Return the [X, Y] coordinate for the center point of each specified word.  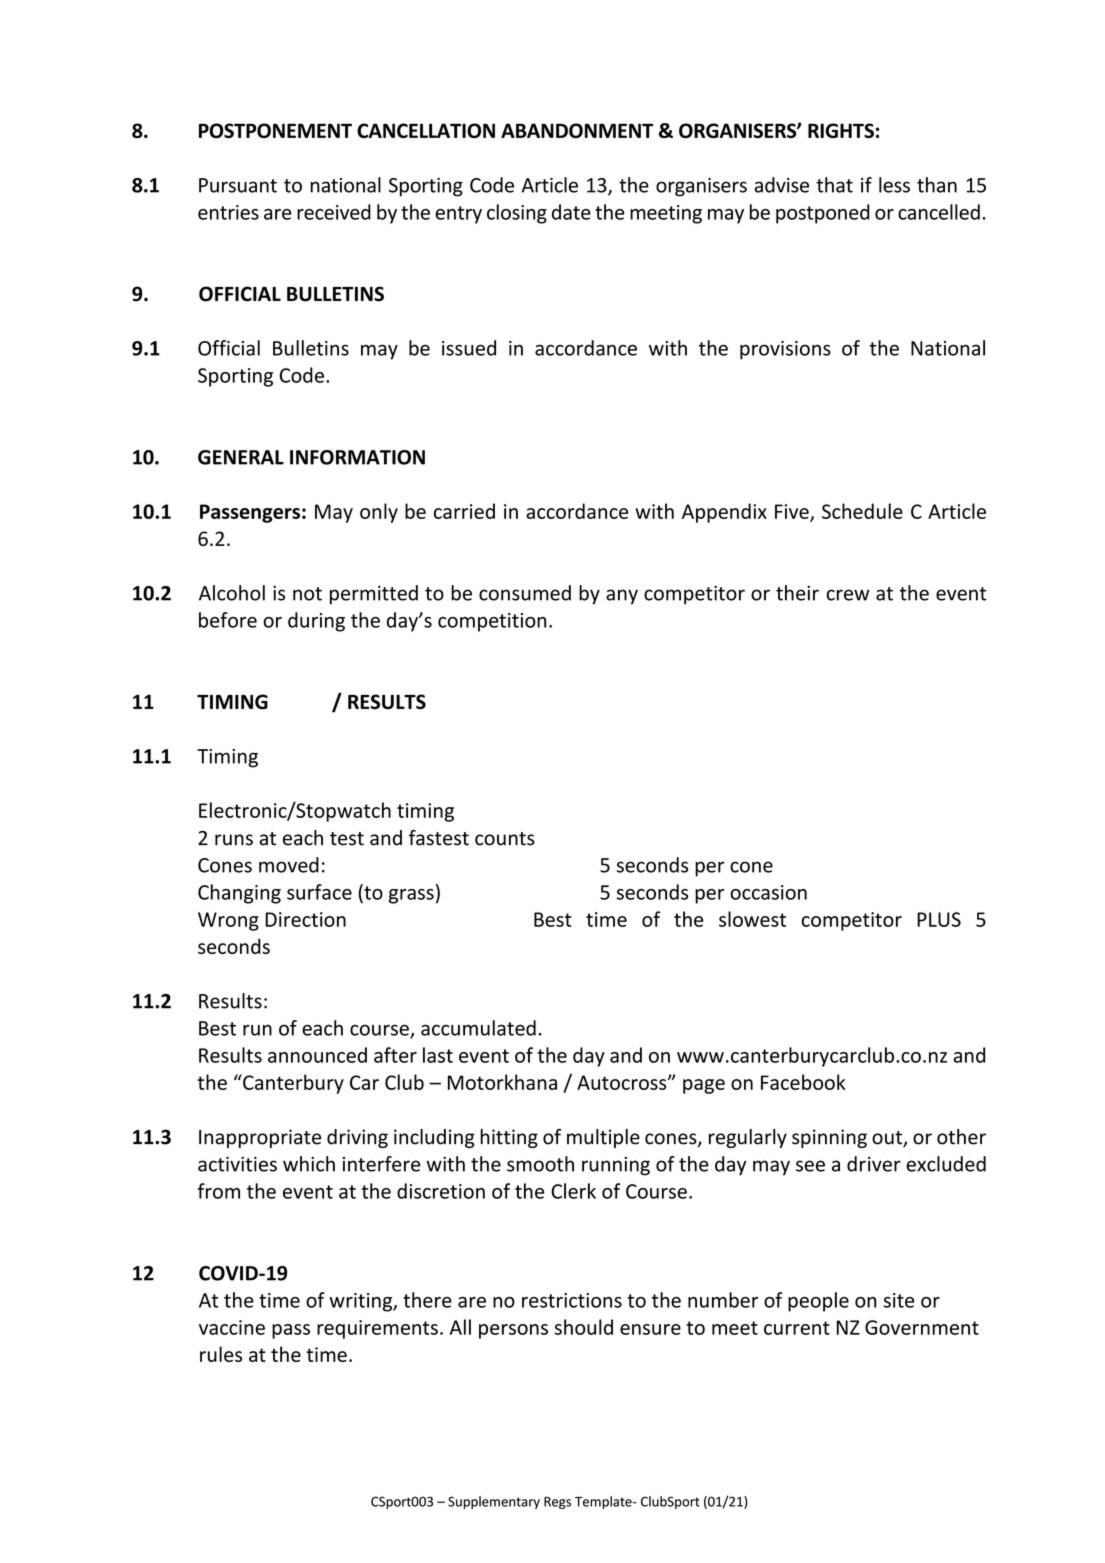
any [622, 597]
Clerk [573, 1191]
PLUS [939, 919]
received [334, 212]
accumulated [478, 1028]
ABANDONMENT [577, 130]
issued [469, 348]
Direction [305, 919]
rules [221, 1354]
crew [848, 595]
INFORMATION [357, 457]
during [316, 622]
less [894, 185]
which [309, 1164]
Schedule [862, 511]
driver [874, 1164]
